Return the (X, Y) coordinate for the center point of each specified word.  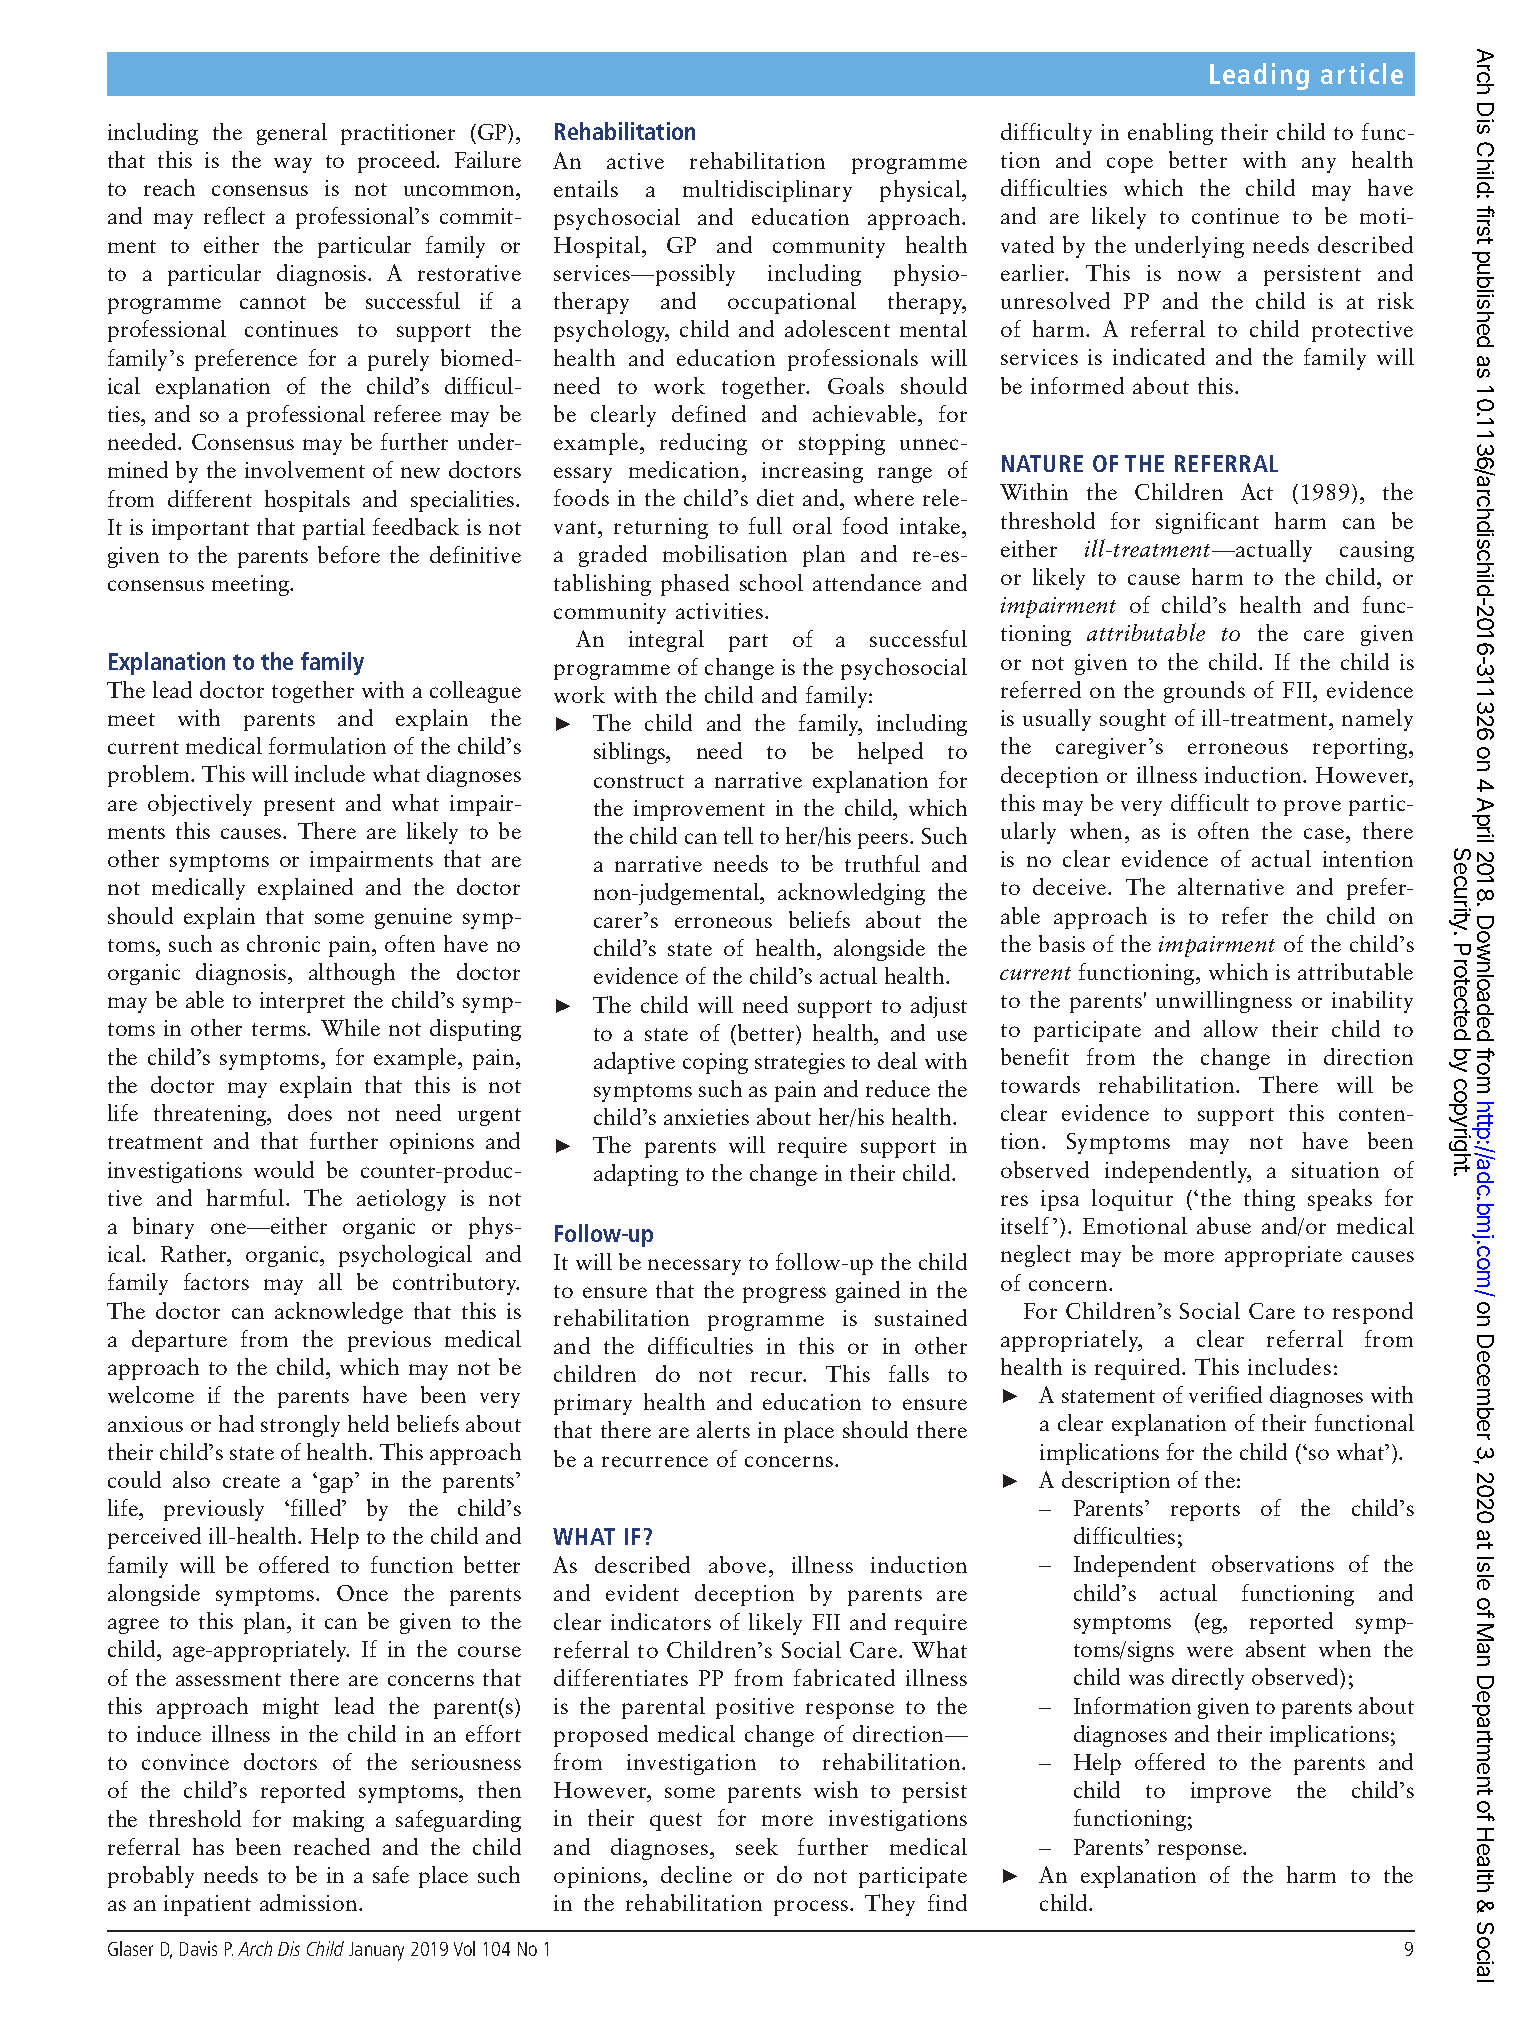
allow (1231, 1028)
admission (310, 1902)
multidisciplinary (767, 191)
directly (1208, 1679)
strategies (800, 1063)
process (812, 1908)
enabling (1170, 134)
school (771, 582)
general (292, 134)
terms (280, 1029)
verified (1225, 1394)
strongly (300, 1426)
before (349, 554)
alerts (723, 1429)
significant (1207, 523)
